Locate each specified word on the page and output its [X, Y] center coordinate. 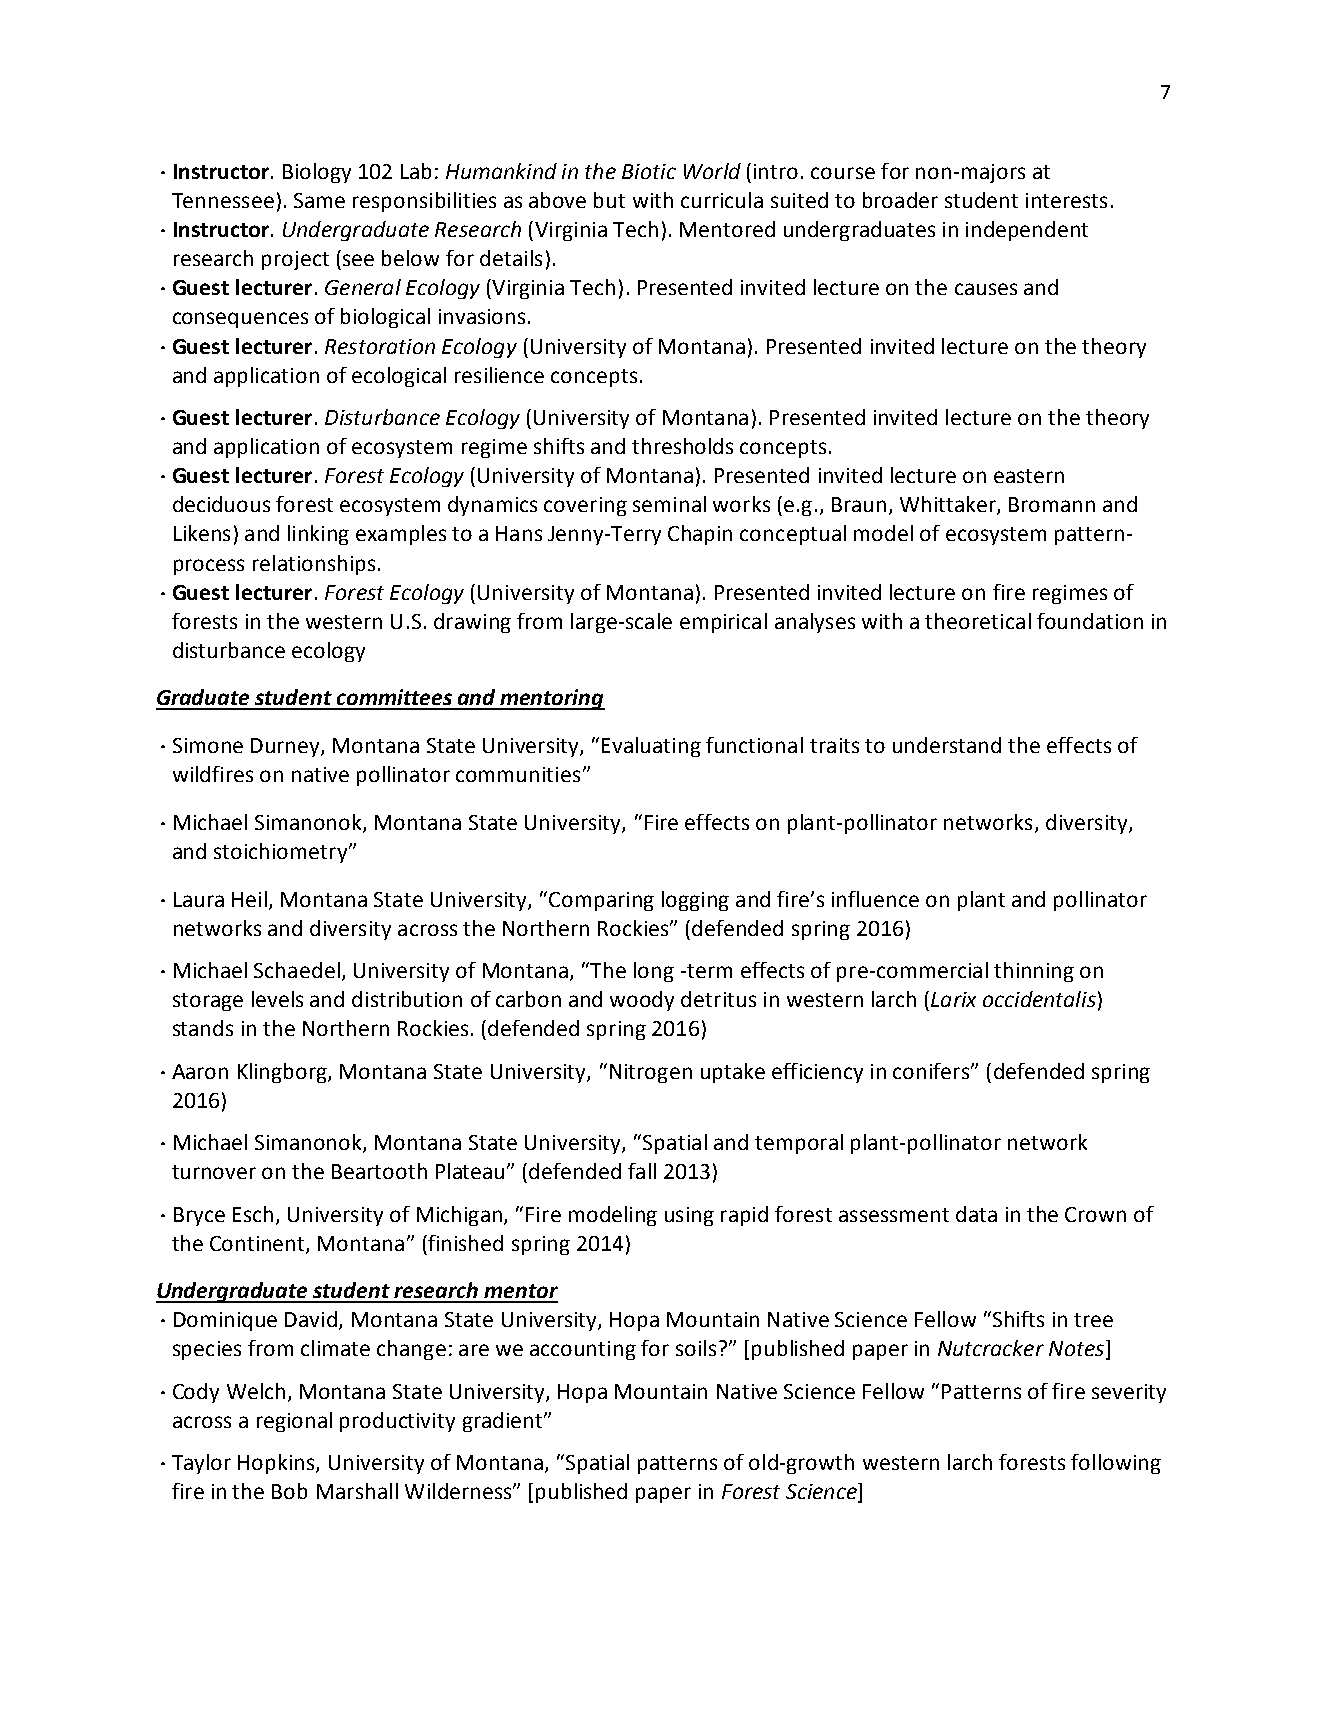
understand [947, 745]
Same [319, 200]
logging [695, 901]
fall [642, 1171]
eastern [1029, 476]
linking [318, 535]
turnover [214, 1172]
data [976, 1214]
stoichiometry [282, 853]
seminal [669, 504]
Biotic [649, 171]
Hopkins [277, 1464]
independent [1027, 231]
